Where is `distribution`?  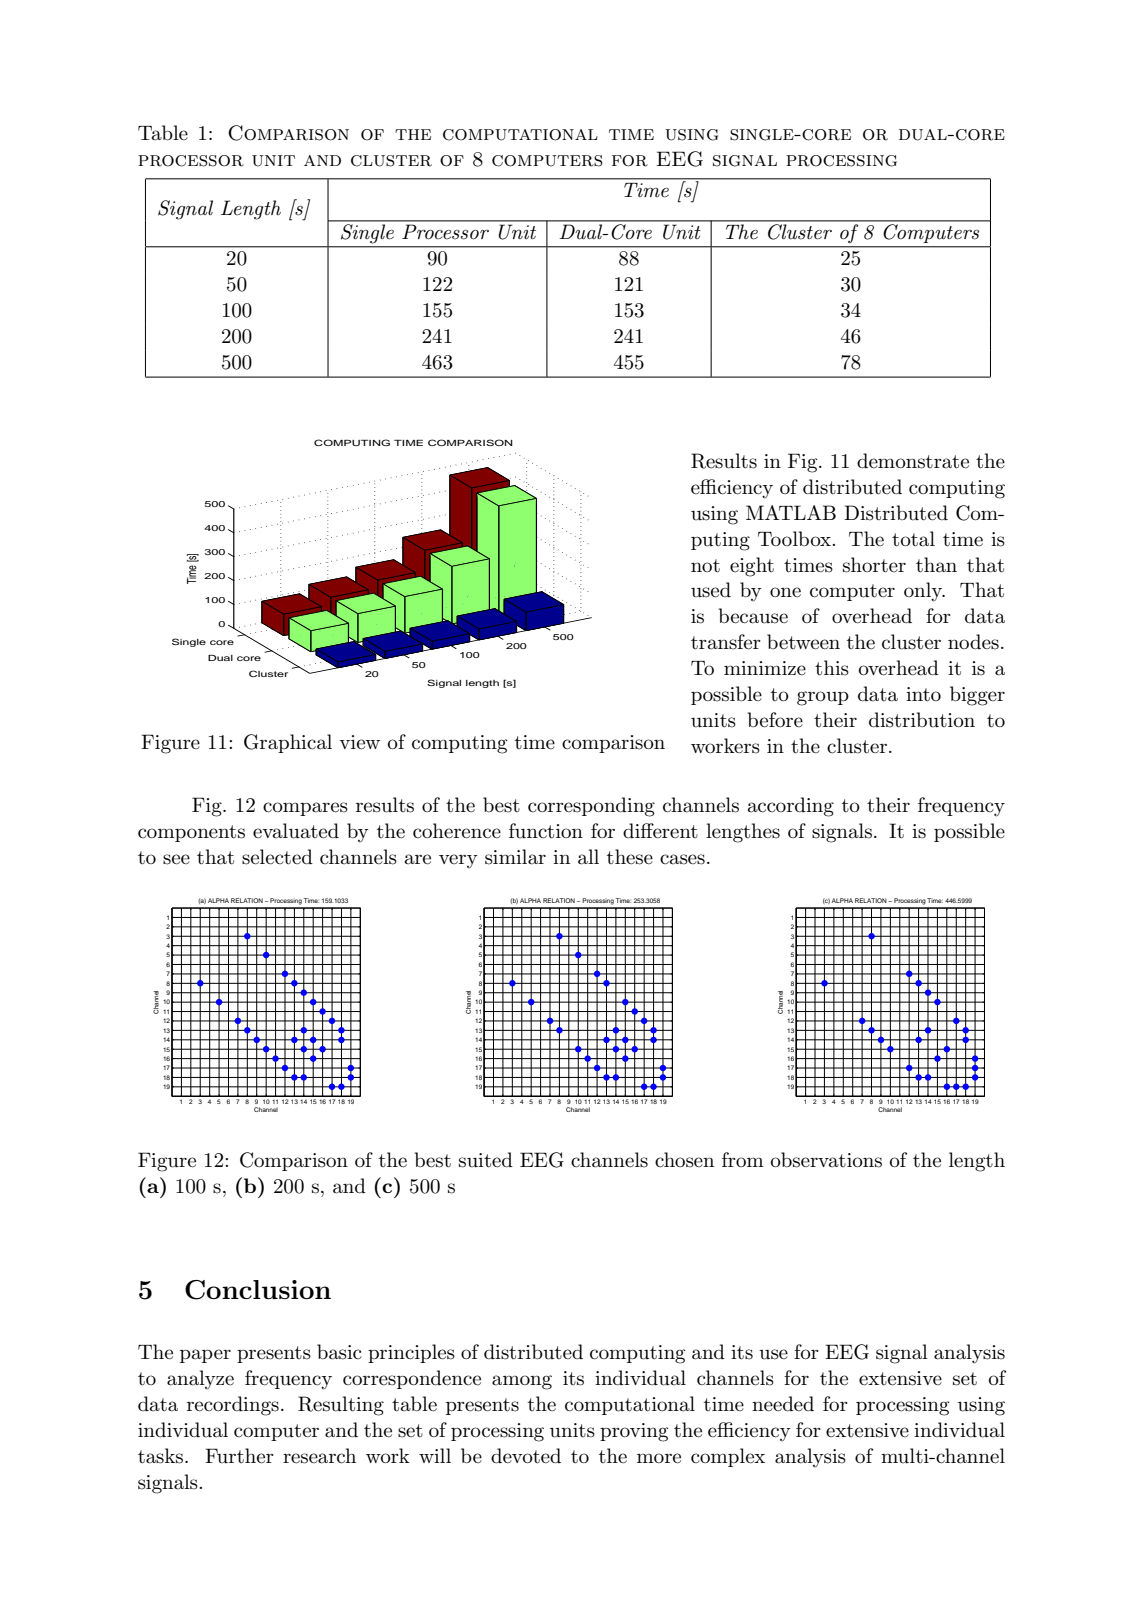 distribution is located at coordinates (922, 720).
